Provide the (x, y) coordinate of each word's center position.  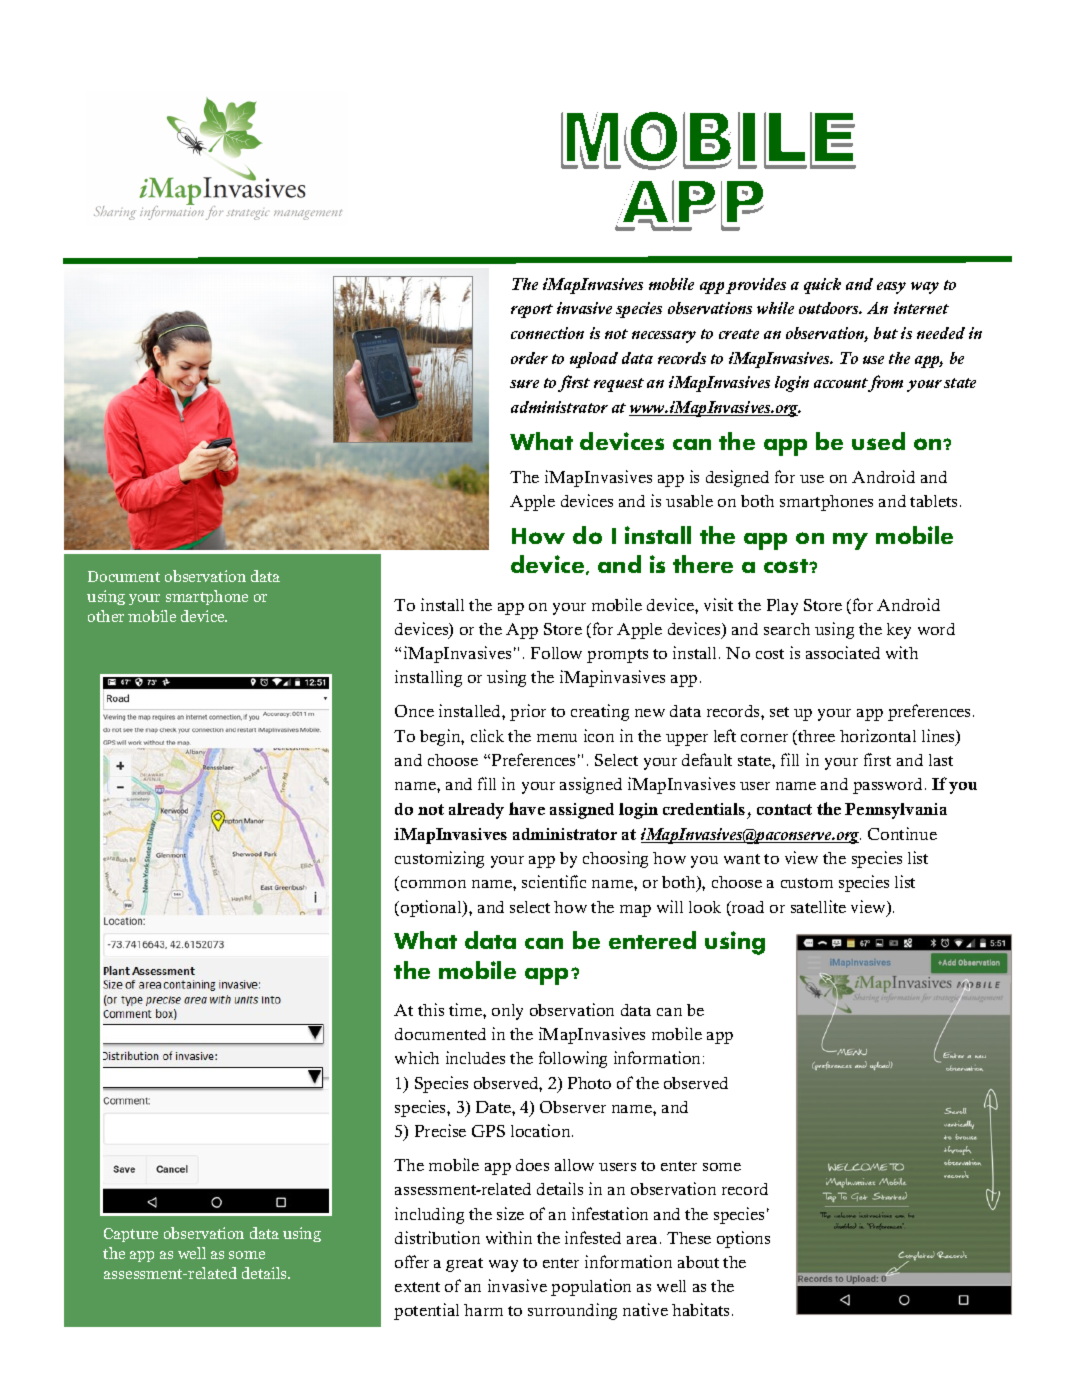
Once (414, 711)
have (527, 808)
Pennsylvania (896, 811)
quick (822, 286)
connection (547, 333)
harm (483, 1310)
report (532, 311)
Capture (131, 1235)
